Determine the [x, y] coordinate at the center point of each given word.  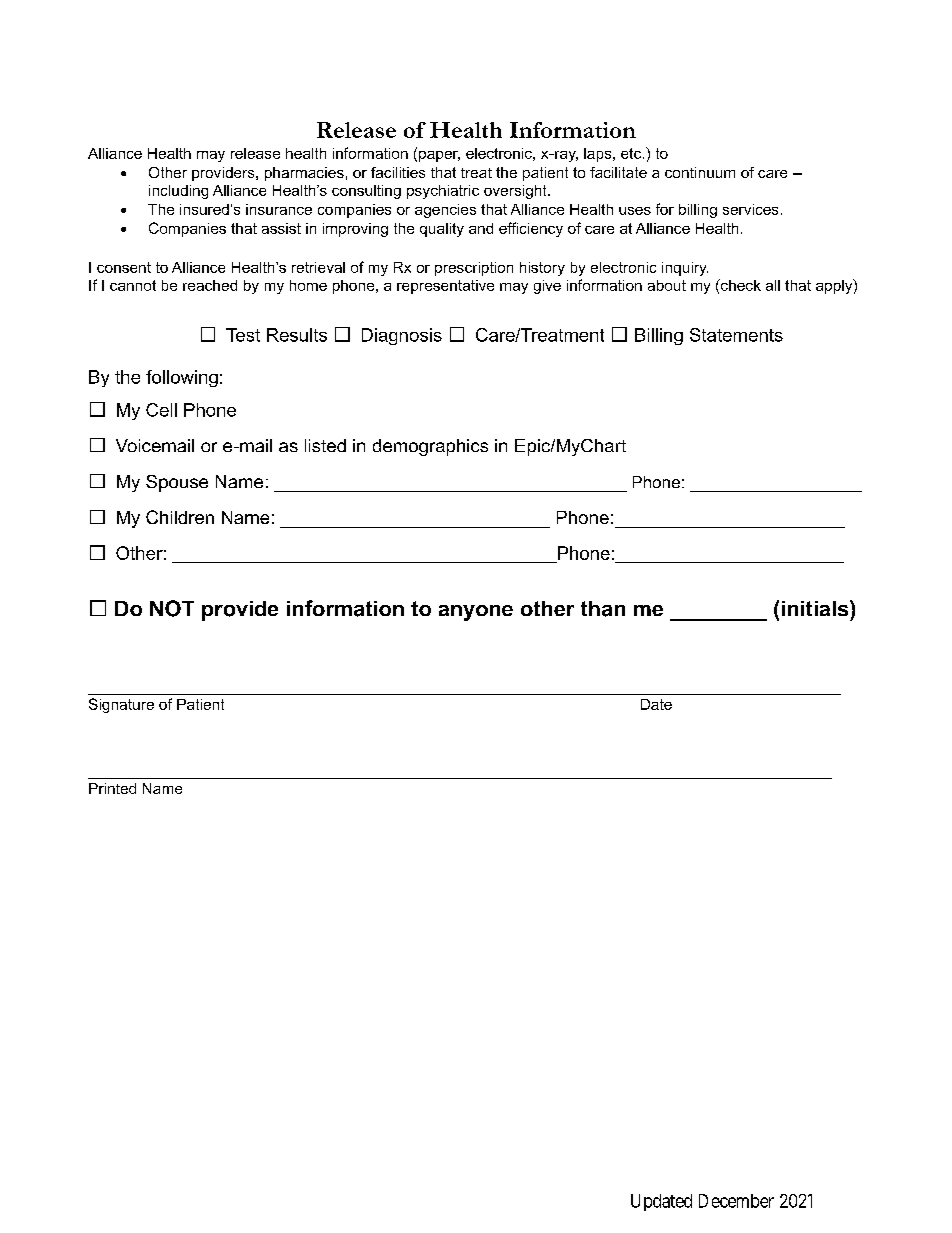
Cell [161, 410]
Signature [121, 705]
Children [180, 517]
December [736, 1201]
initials [816, 608]
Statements [736, 335]
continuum [700, 172]
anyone [476, 613]
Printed [112, 788]
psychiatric [443, 192]
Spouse [177, 483]
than [603, 609]
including [178, 192]
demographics [430, 447]
